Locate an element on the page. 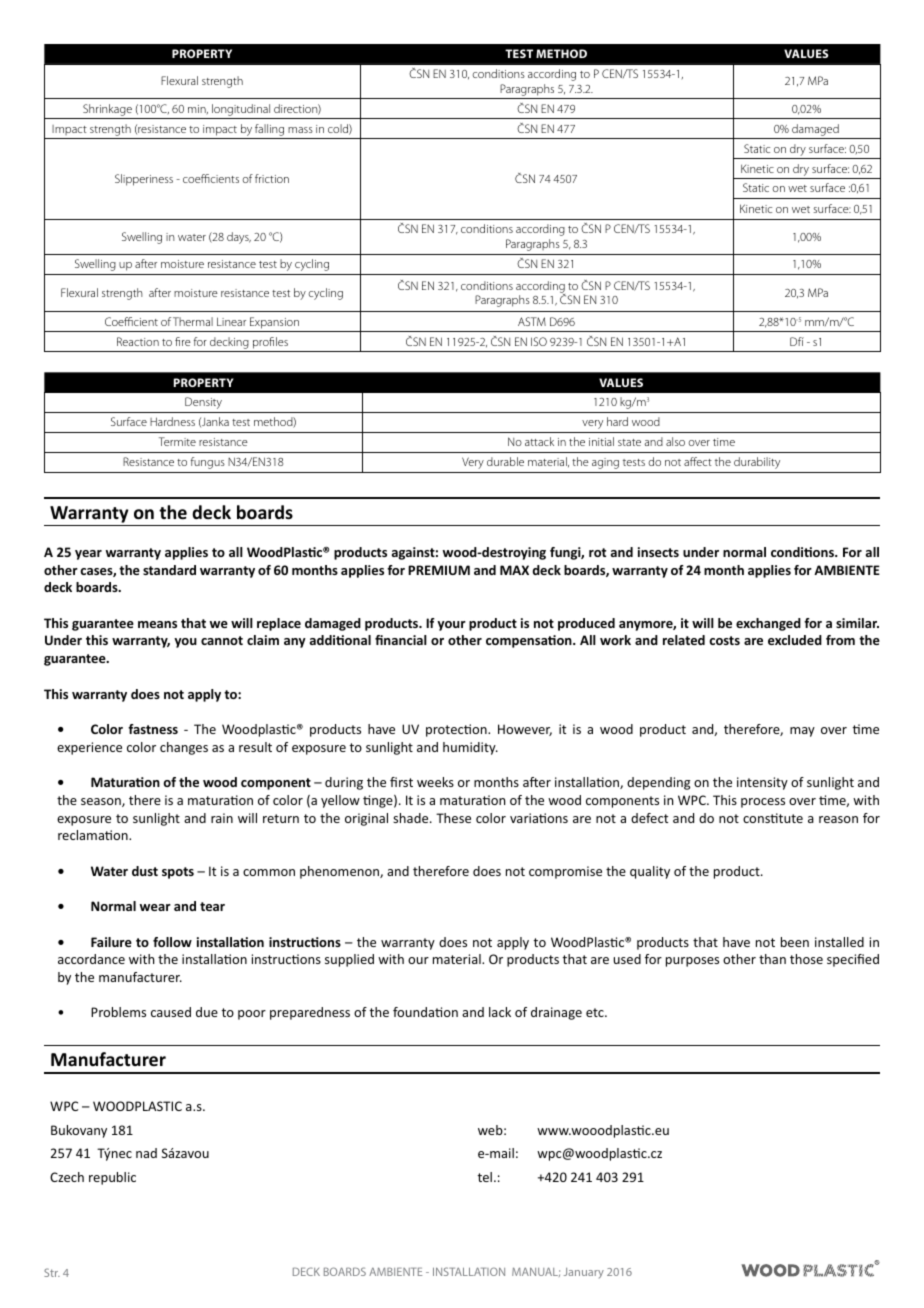 The height and width of the document is (1308, 924). fastness is located at coordinates (153, 729).
